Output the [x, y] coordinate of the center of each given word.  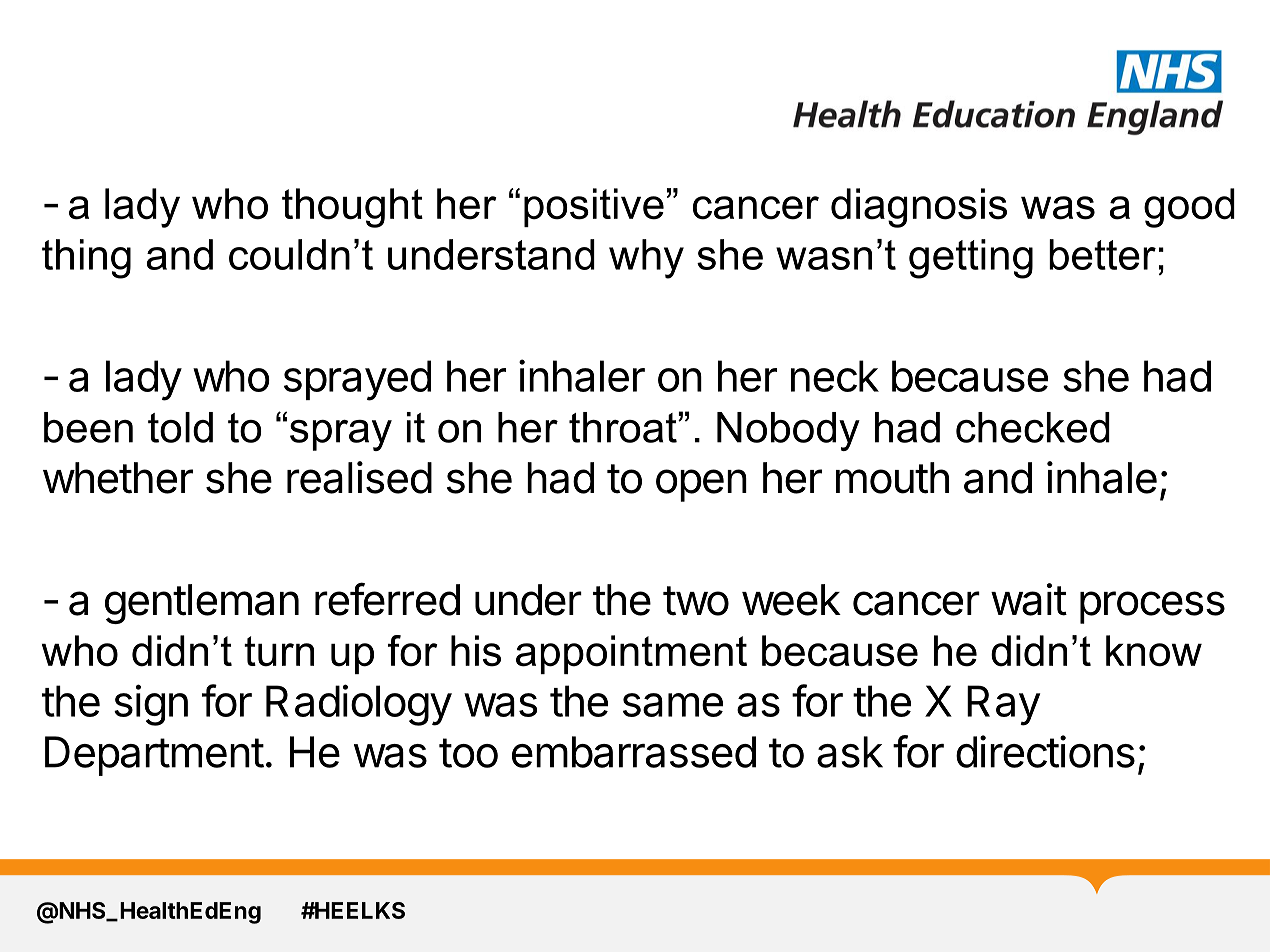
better [1102, 254]
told [180, 427]
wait [1029, 599]
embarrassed [634, 752]
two [696, 601]
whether [118, 478]
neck [835, 376]
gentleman [202, 604]
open [701, 485]
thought [352, 208]
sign [151, 705]
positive [594, 207]
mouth [892, 478]
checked [1033, 427]
